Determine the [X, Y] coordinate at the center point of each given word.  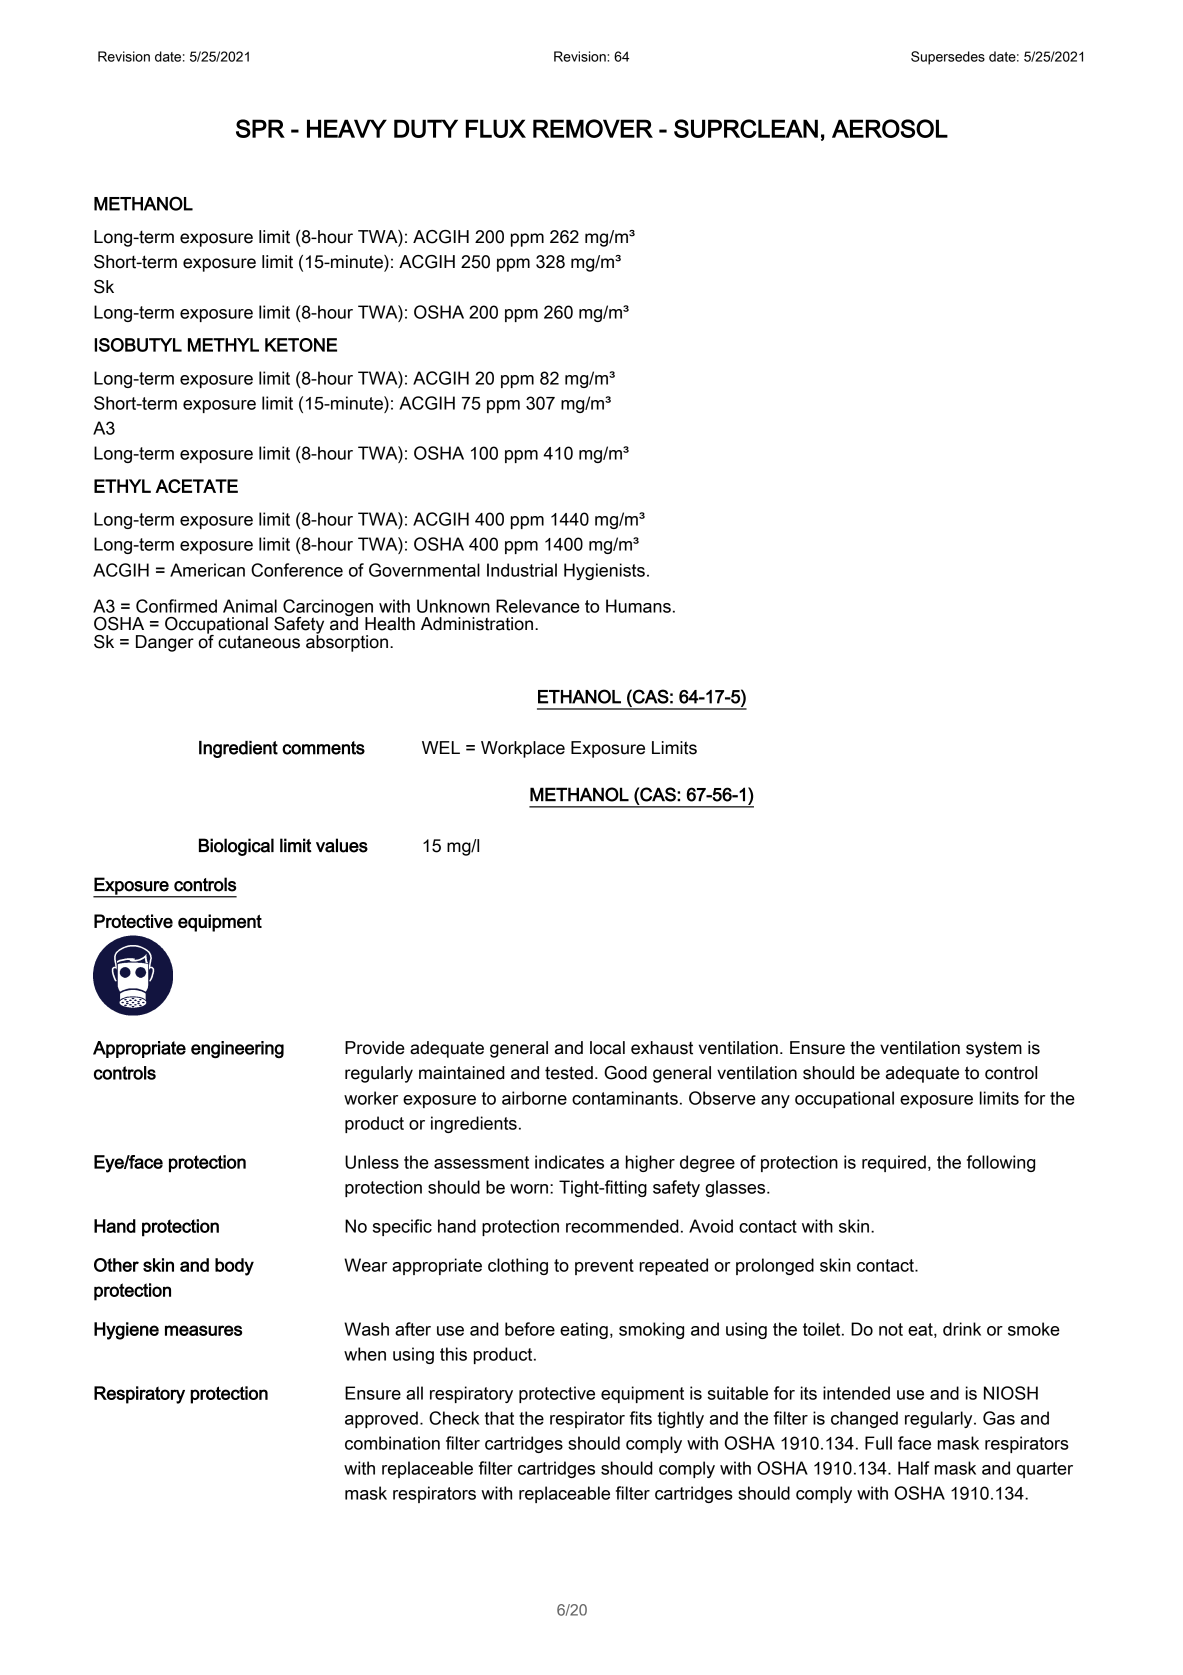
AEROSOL [890, 128]
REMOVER [593, 128]
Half [913, 1468]
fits [641, 1418]
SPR [260, 128]
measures [203, 1330]
